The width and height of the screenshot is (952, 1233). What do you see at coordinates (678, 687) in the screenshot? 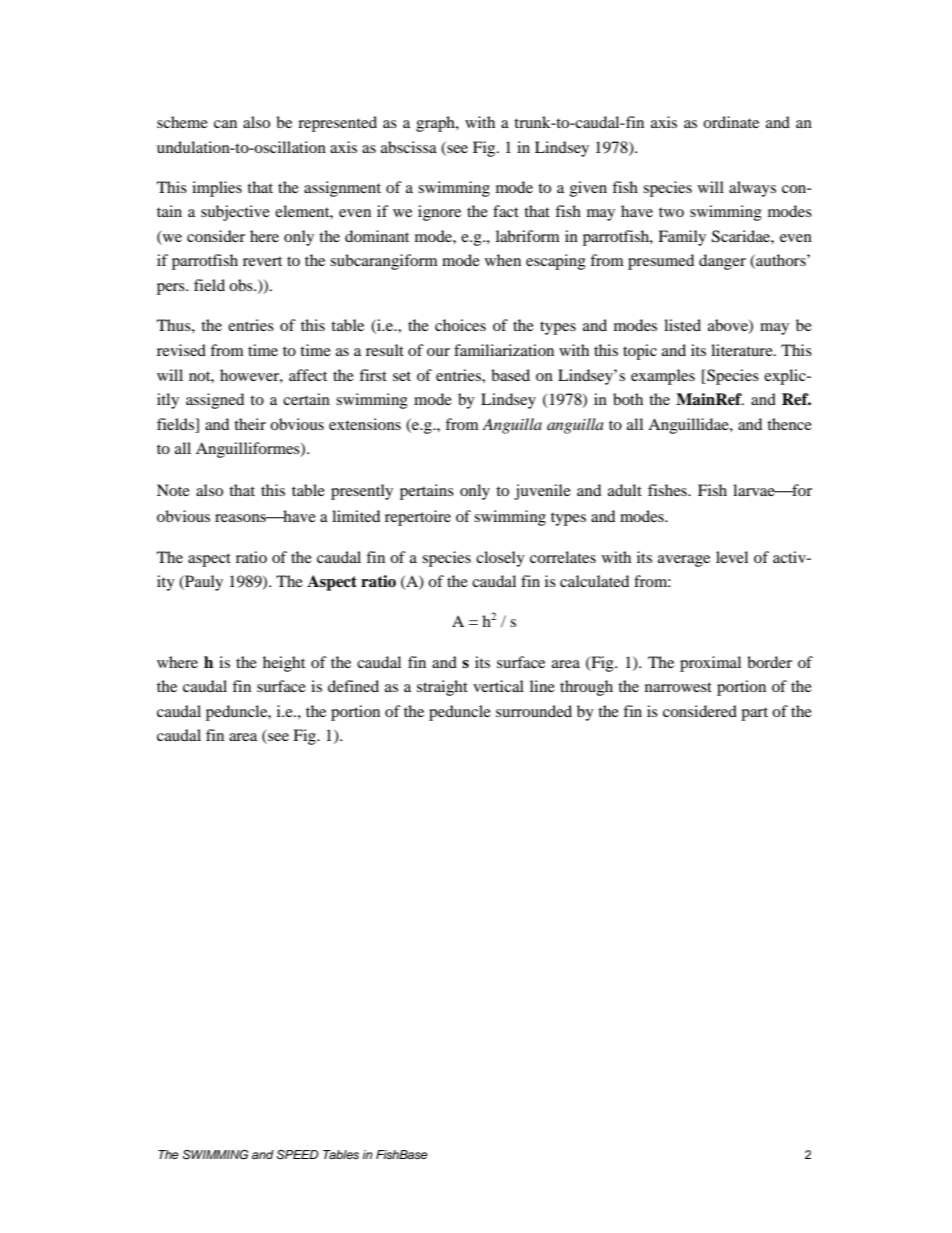
I see `narrowest` at bounding box center [678, 687].
